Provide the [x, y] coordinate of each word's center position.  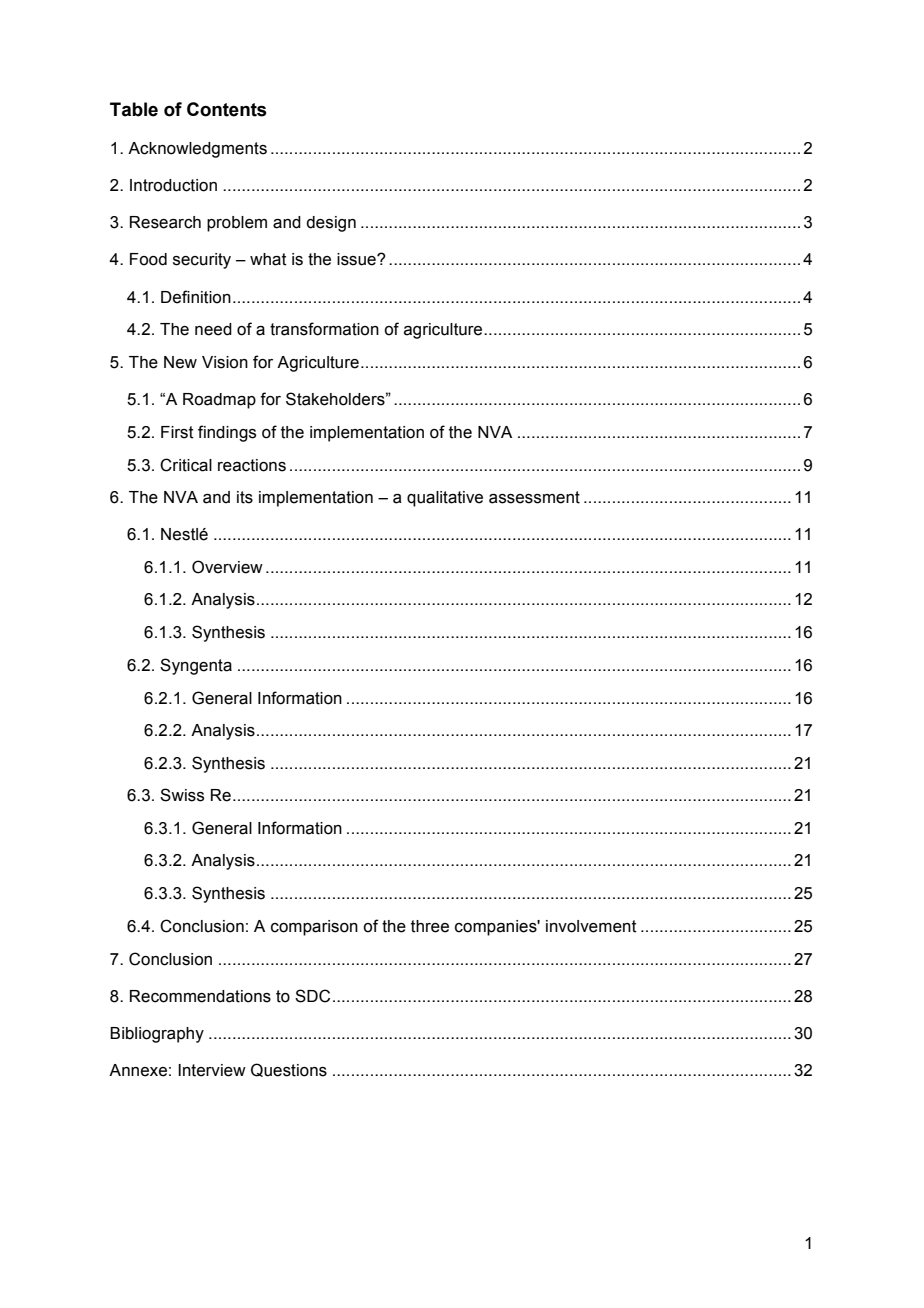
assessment [534, 497]
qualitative [445, 499]
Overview [227, 567]
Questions [289, 1070]
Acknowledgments [197, 150]
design [331, 224]
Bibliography [157, 1035]
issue [357, 259]
